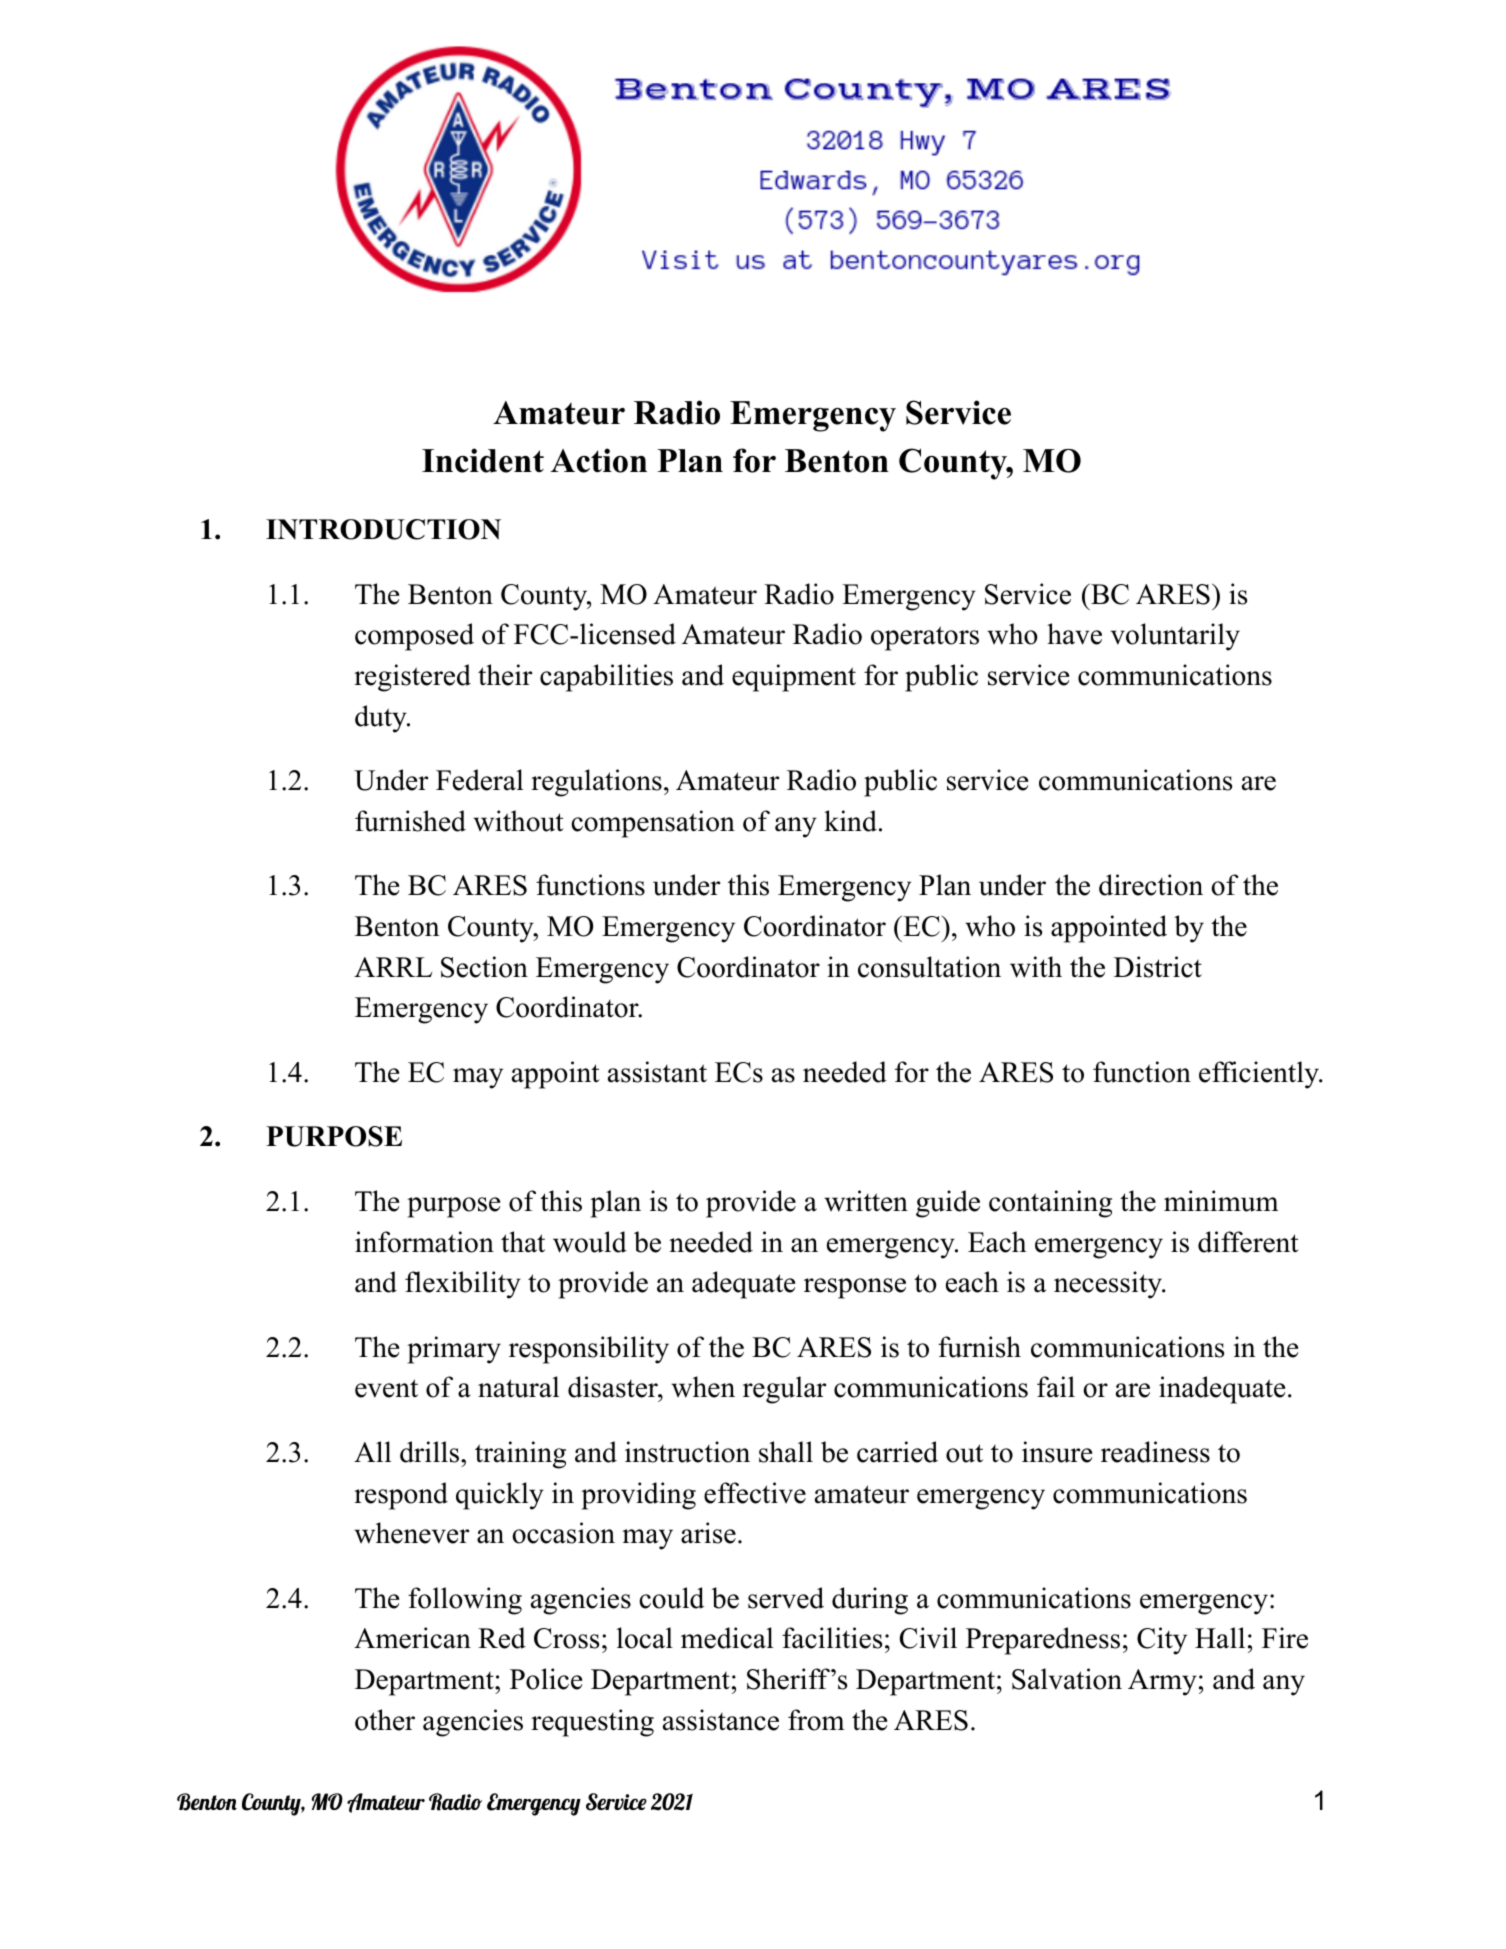 The width and height of the page is (1506, 1949). Describe the element at coordinates (546, 1679) in the page. I see `Police` at that location.
